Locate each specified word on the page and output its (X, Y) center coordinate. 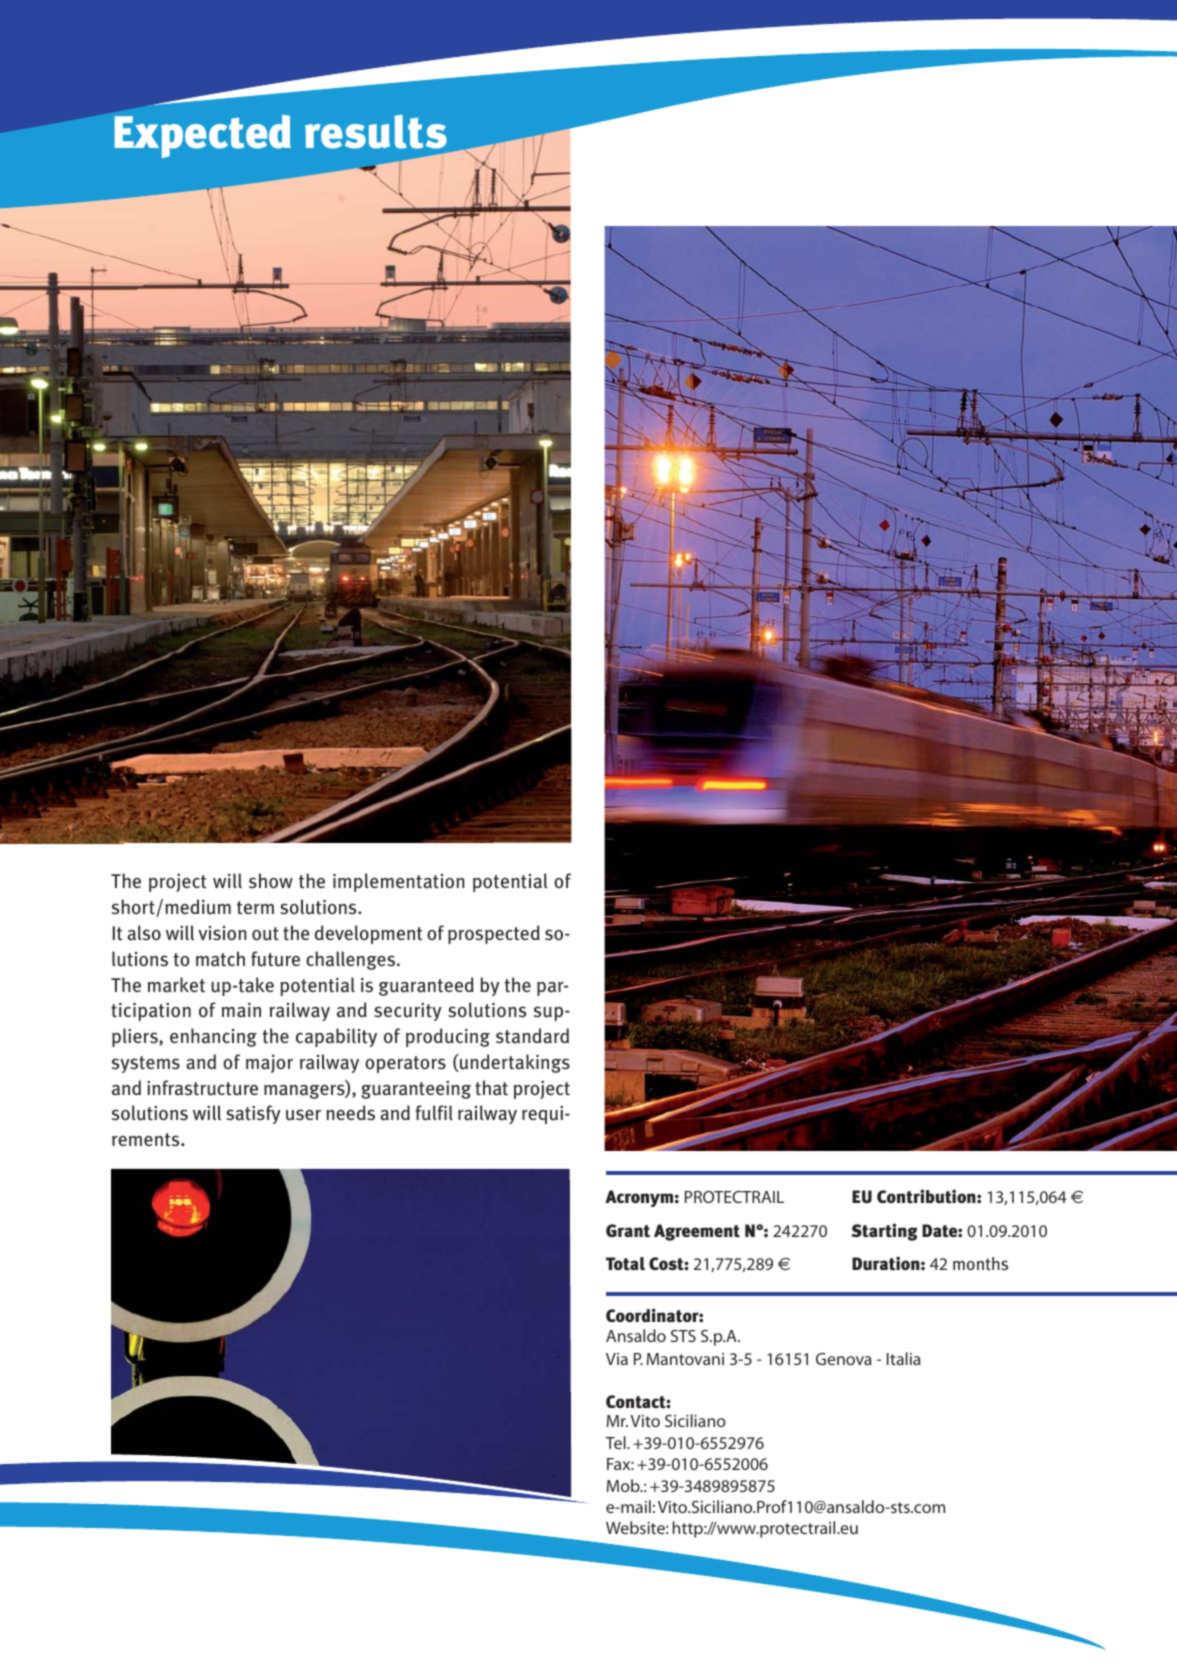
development (369, 934)
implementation (399, 882)
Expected (203, 136)
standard (532, 1036)
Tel (616, 1442)
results (376, 132)
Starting (884, 1232)
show (271, 881)
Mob (624, 1485)
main (241, 1010)
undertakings (514, 1063)
